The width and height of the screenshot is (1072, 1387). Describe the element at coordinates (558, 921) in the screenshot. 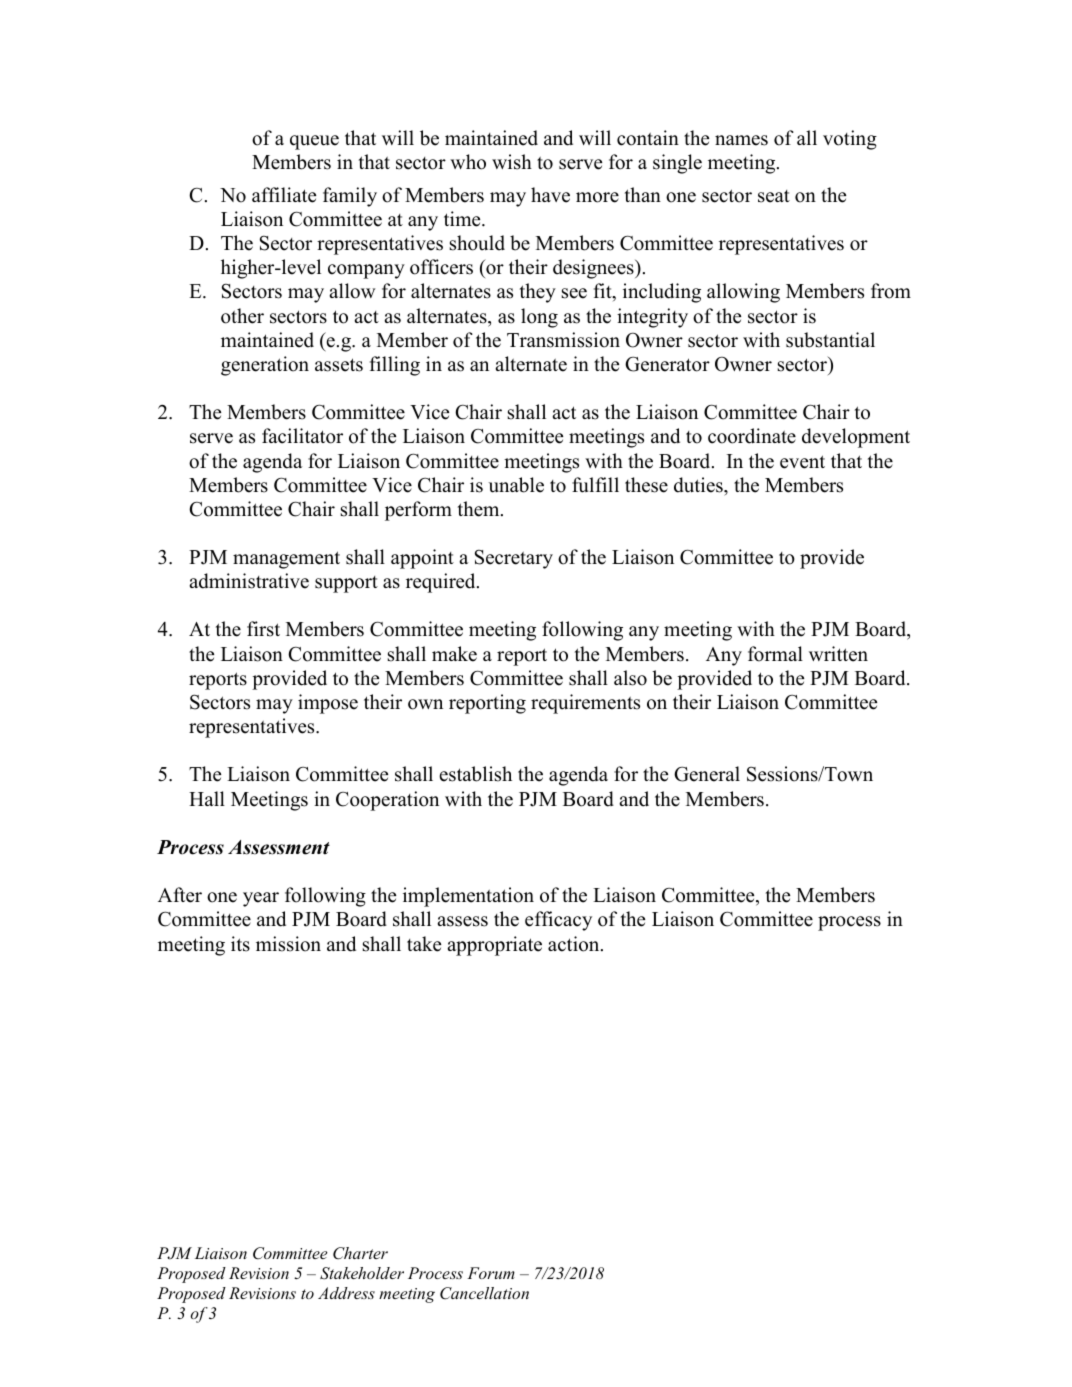

I see `efficacy` at that location.
